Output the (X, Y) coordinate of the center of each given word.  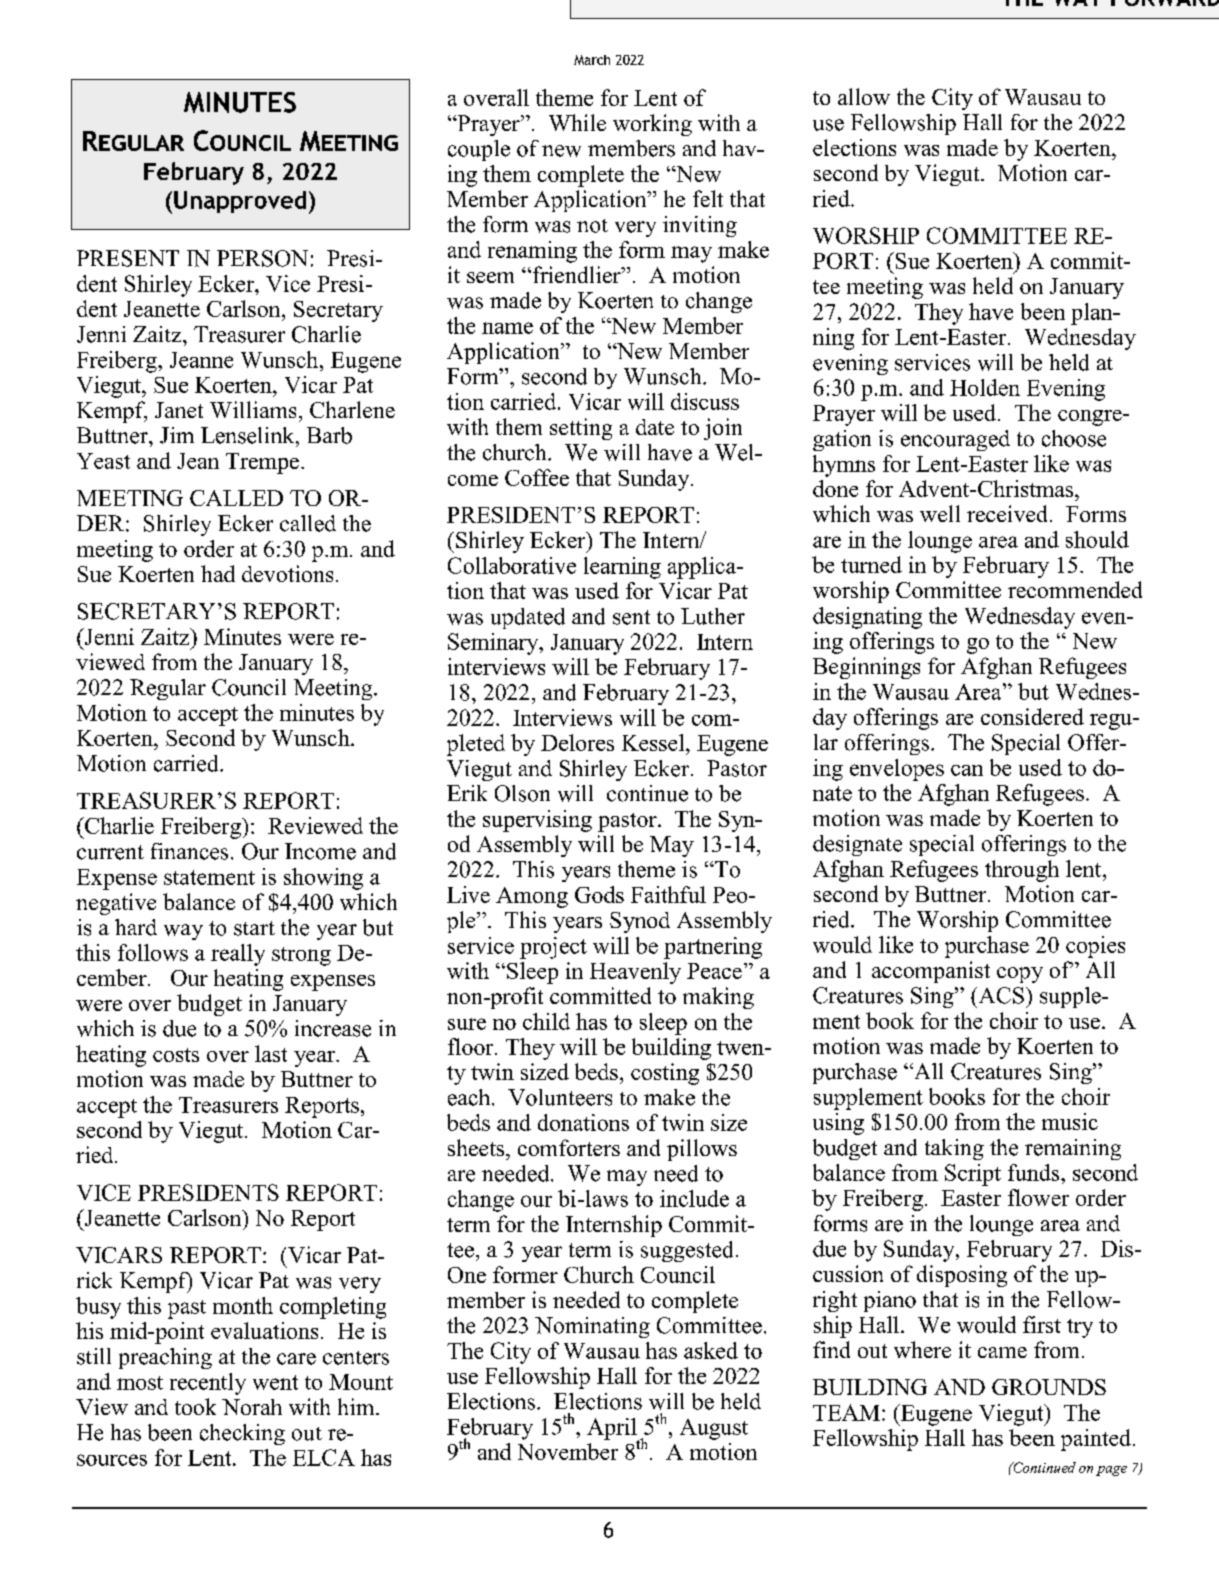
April (613, 1430)
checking (242, 1434)
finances (189, 851)
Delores (577, 742)
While (577, 122)
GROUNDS (1049, 1387)
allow (864, 96)
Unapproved (240, 202)
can (967, 770)
